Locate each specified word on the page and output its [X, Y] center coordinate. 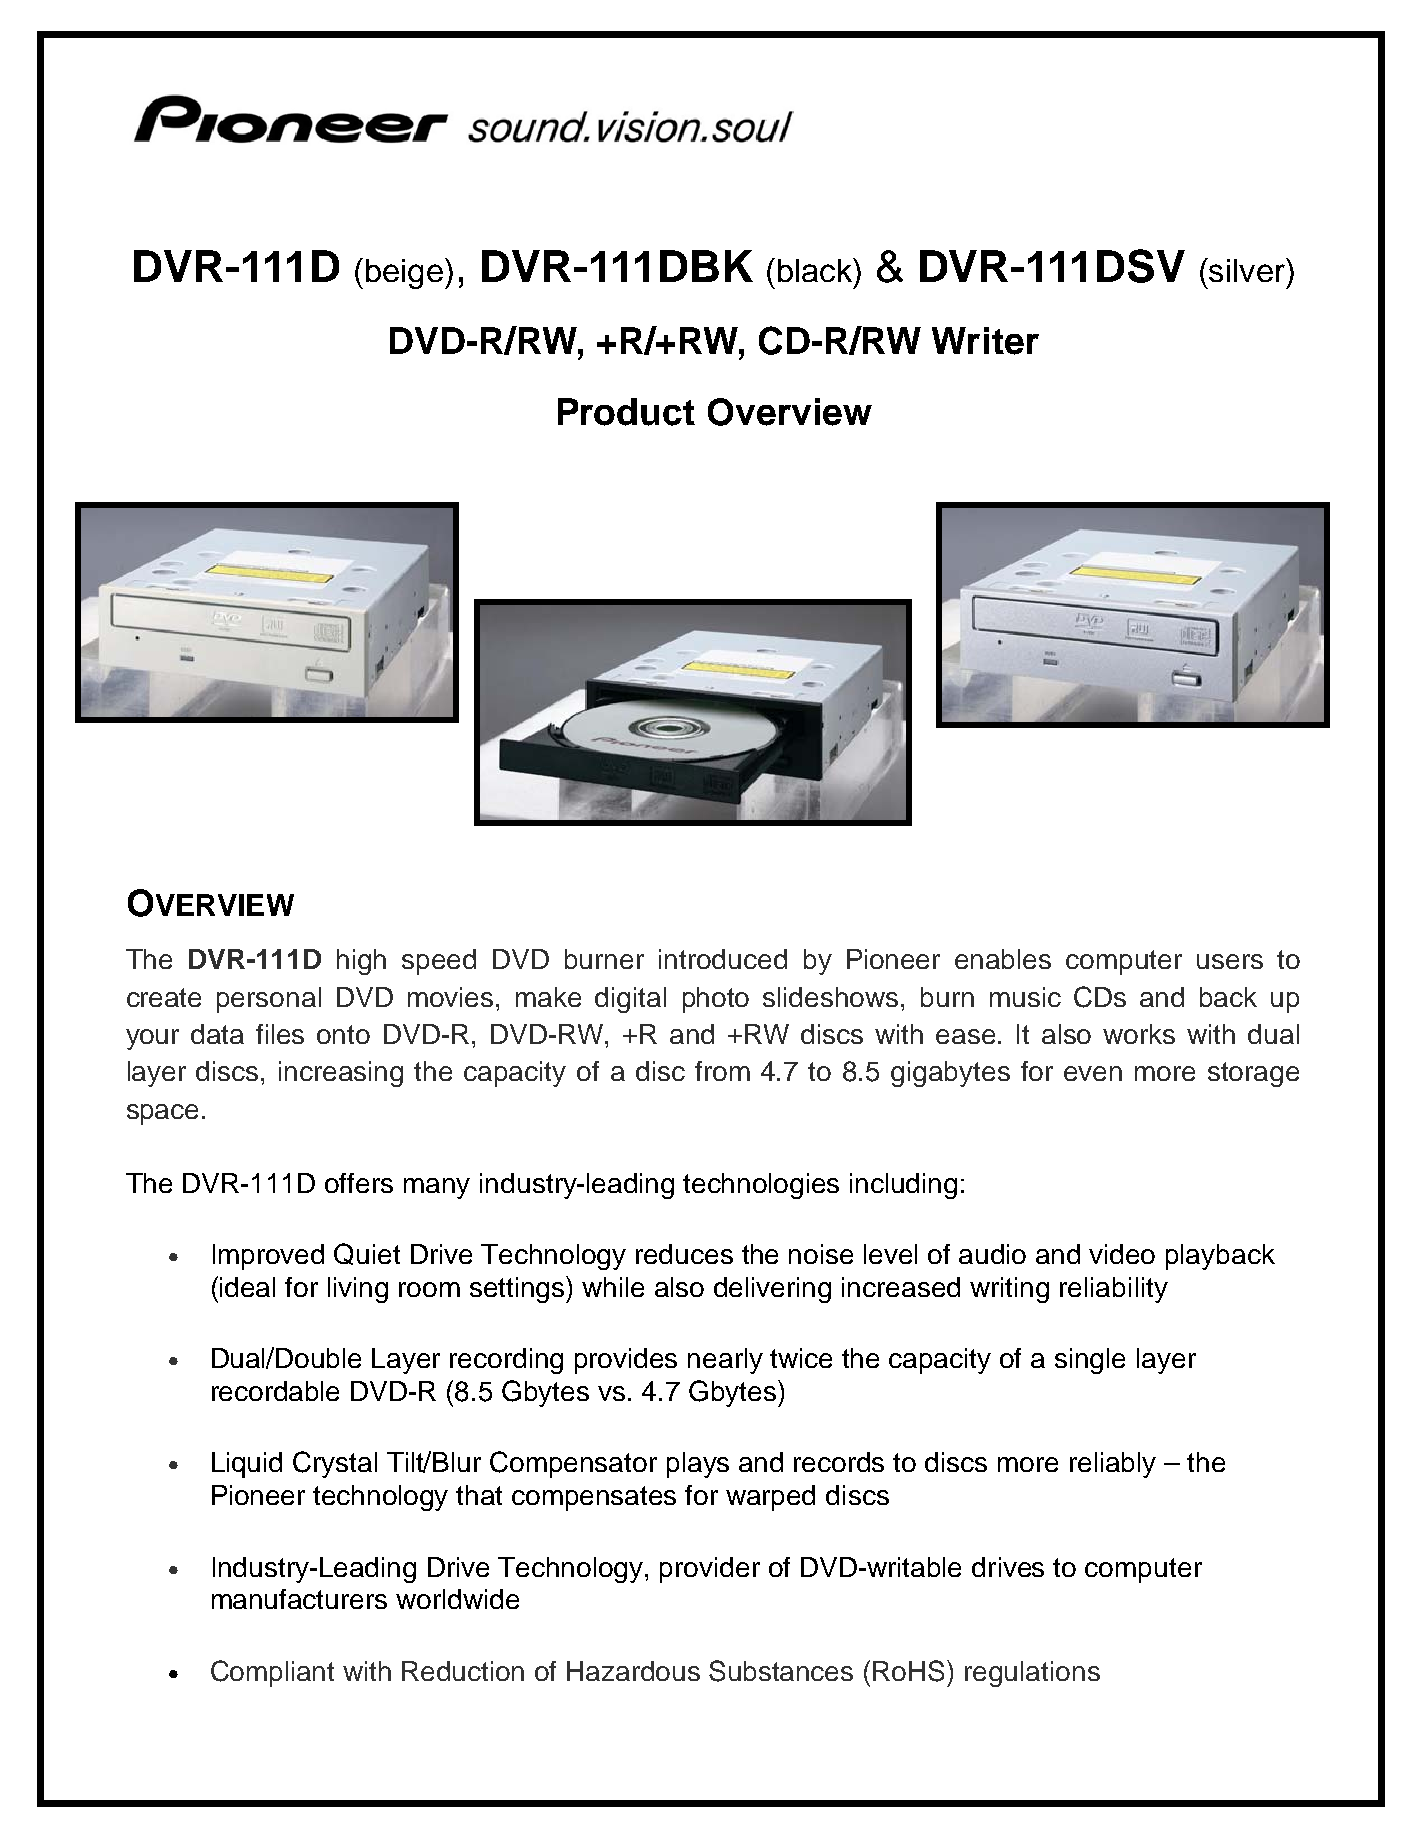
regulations [1032, 1674]
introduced [723, 959]
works [1139, 1034]
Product [626, 412]
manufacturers [299, 1599]
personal [269, 1000]
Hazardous [633, 1671]
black [816, 270]
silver [1247, 270]
